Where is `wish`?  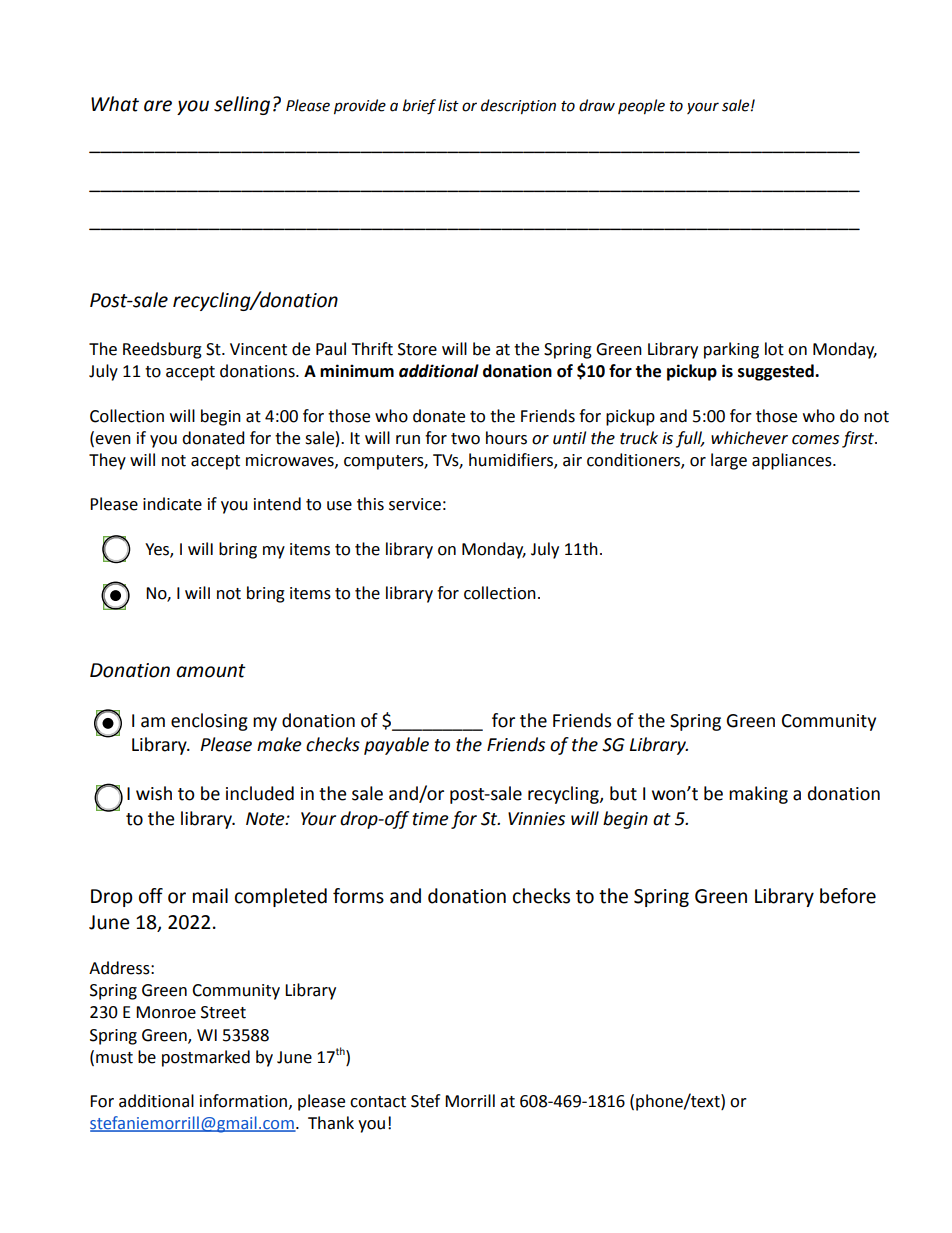 wish is located at coordinates (154, 793).
